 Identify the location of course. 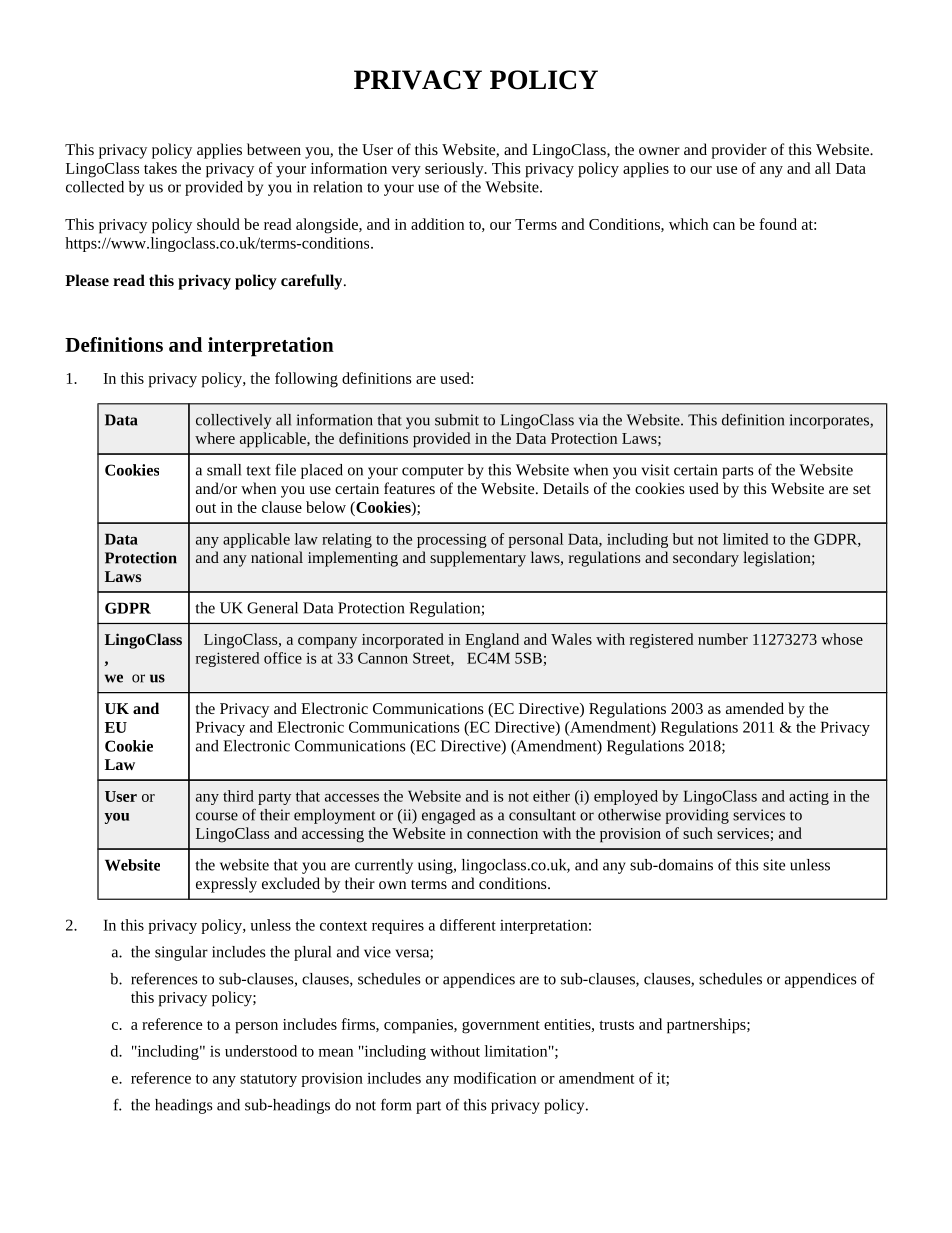
(217, 816).
